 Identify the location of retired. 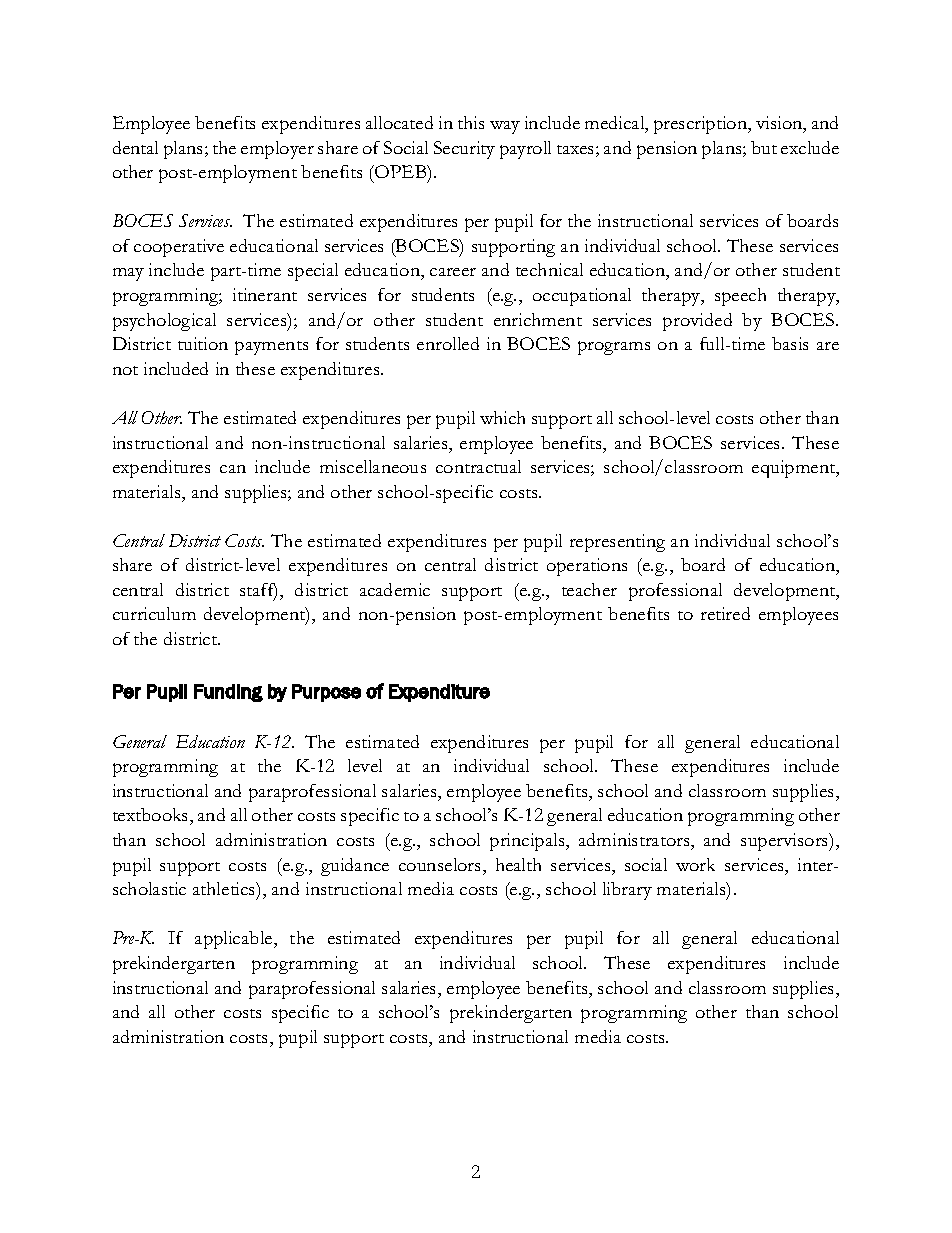
(725, 613).
